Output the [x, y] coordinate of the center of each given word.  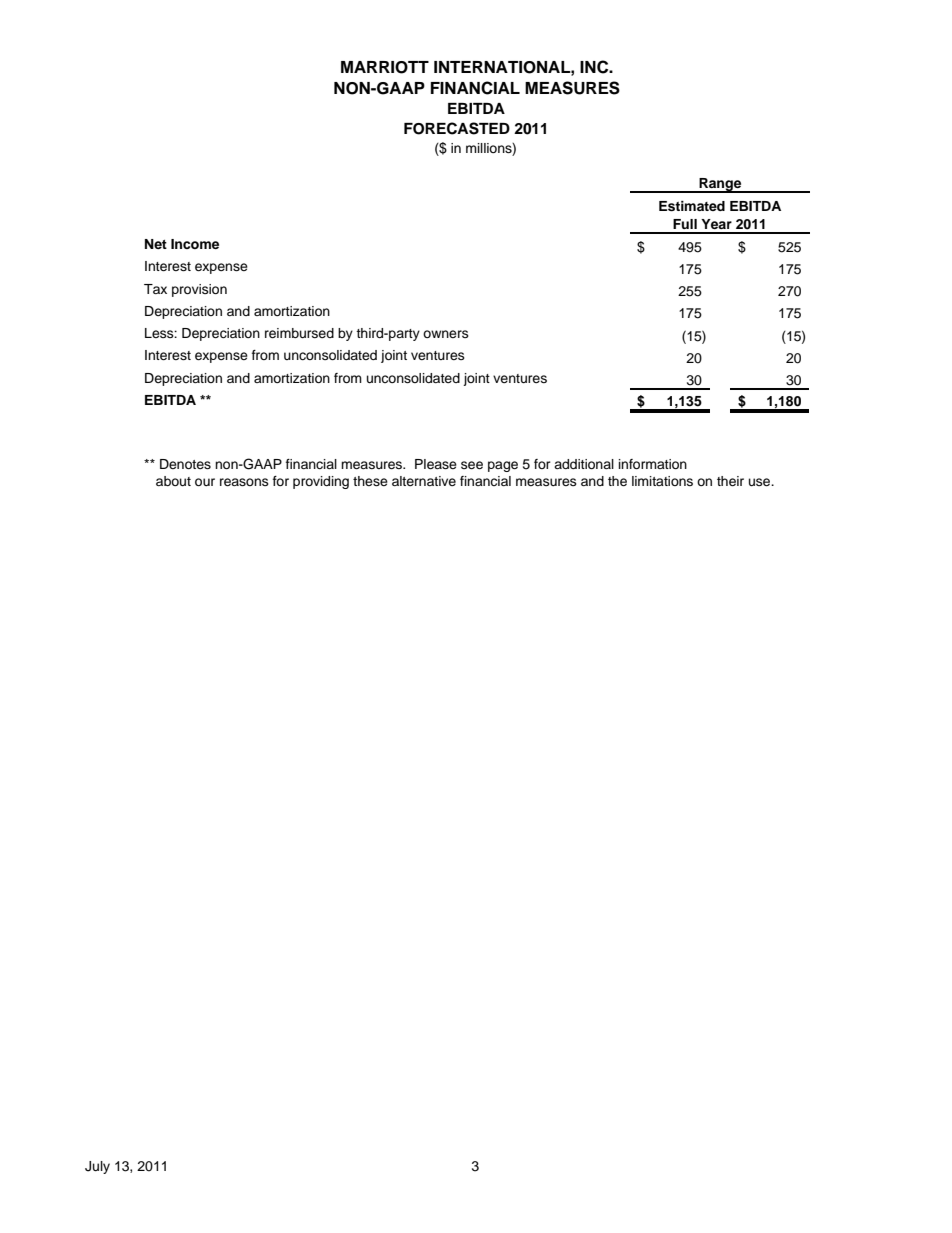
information [653, 464]
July [97, 1167]
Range [720, 185]
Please [436, 464]
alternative [424, 481]
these [370, 481]
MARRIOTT [385, 67]
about [173, 481]
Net [156, 244]
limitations [662, 481]
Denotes [185, 464]
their [730, 481]
